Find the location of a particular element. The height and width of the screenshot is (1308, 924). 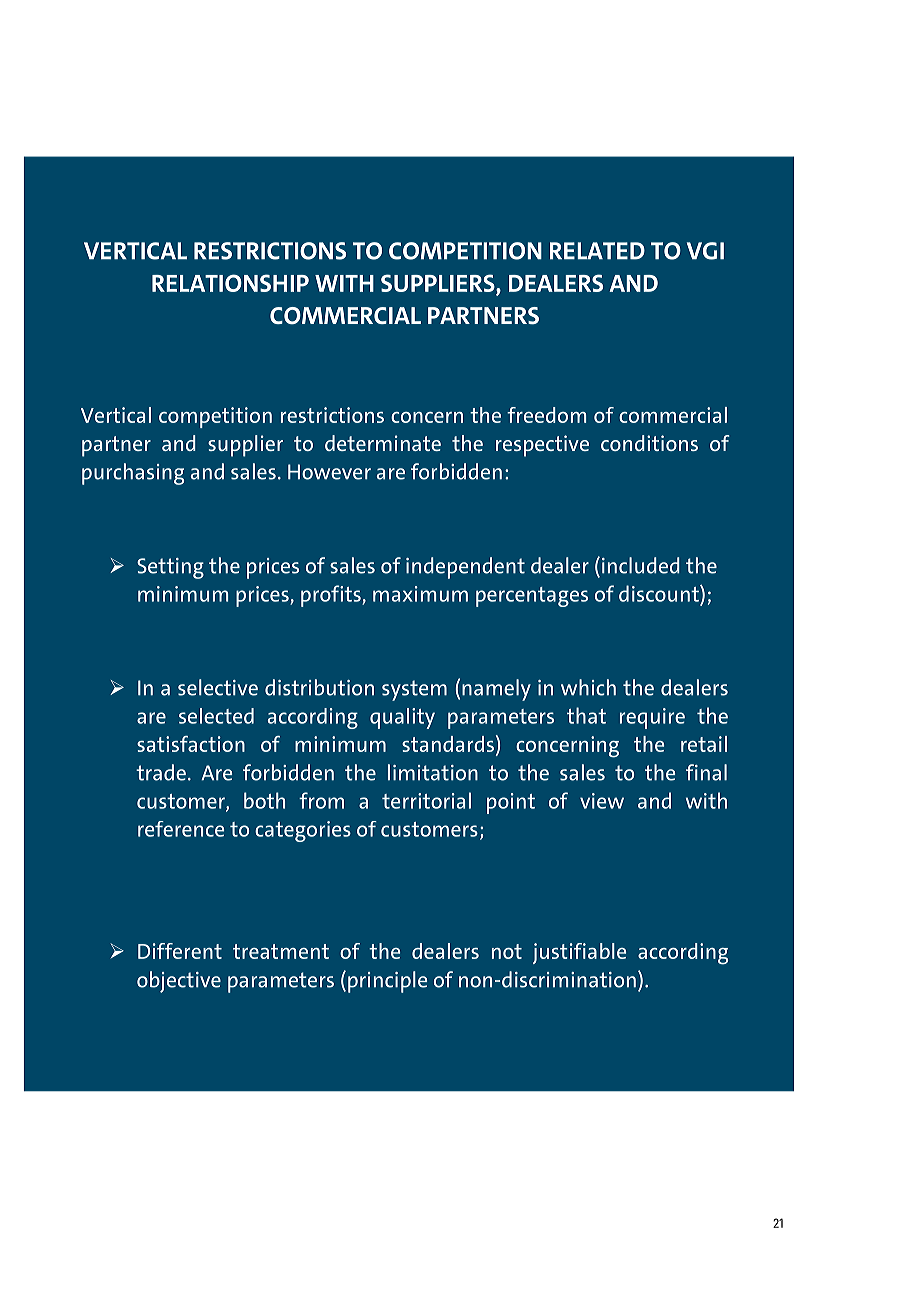

freedom is located at coordinates (546, 415).
